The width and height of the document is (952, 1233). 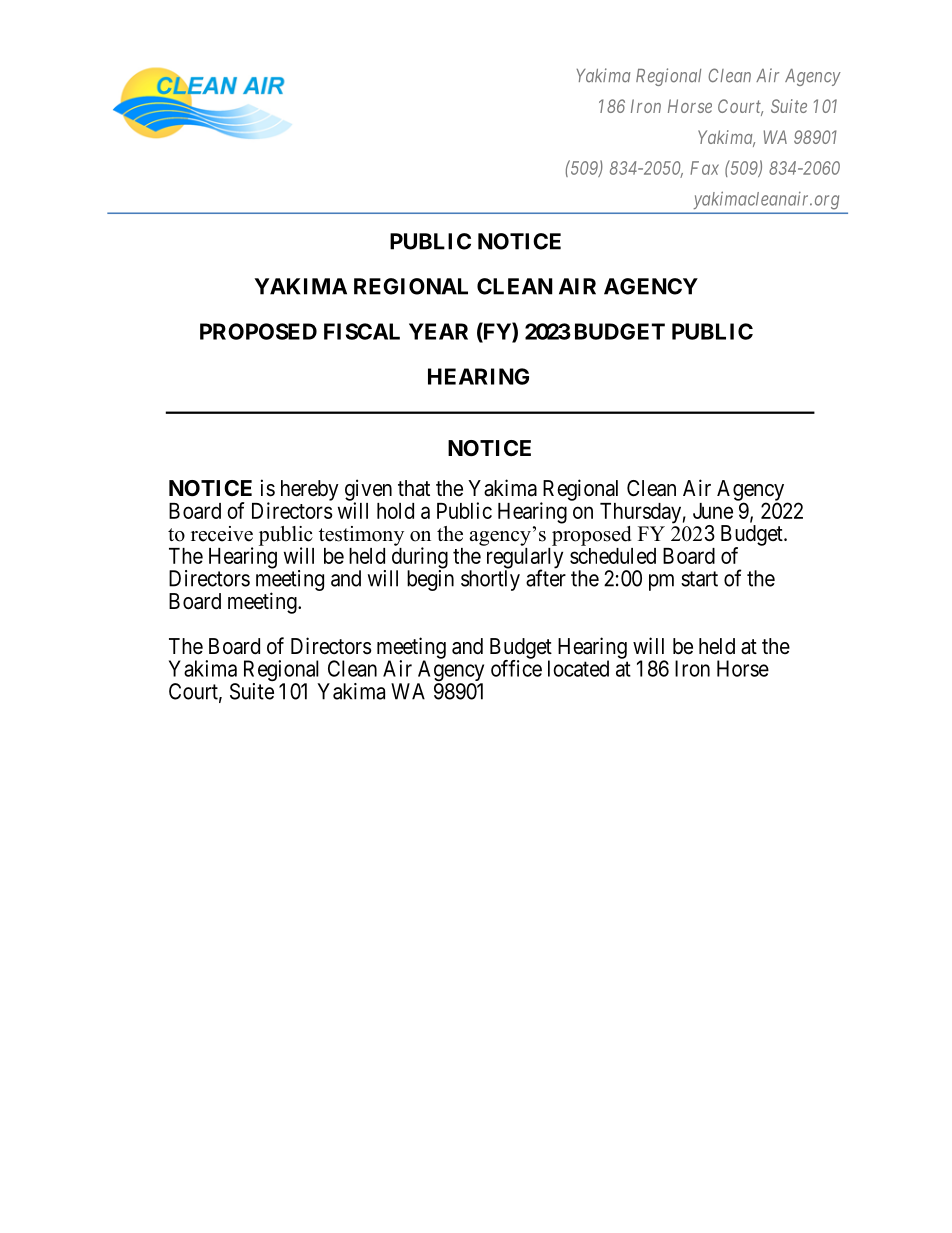 I want to click on that, so click(x=414, y=488).
